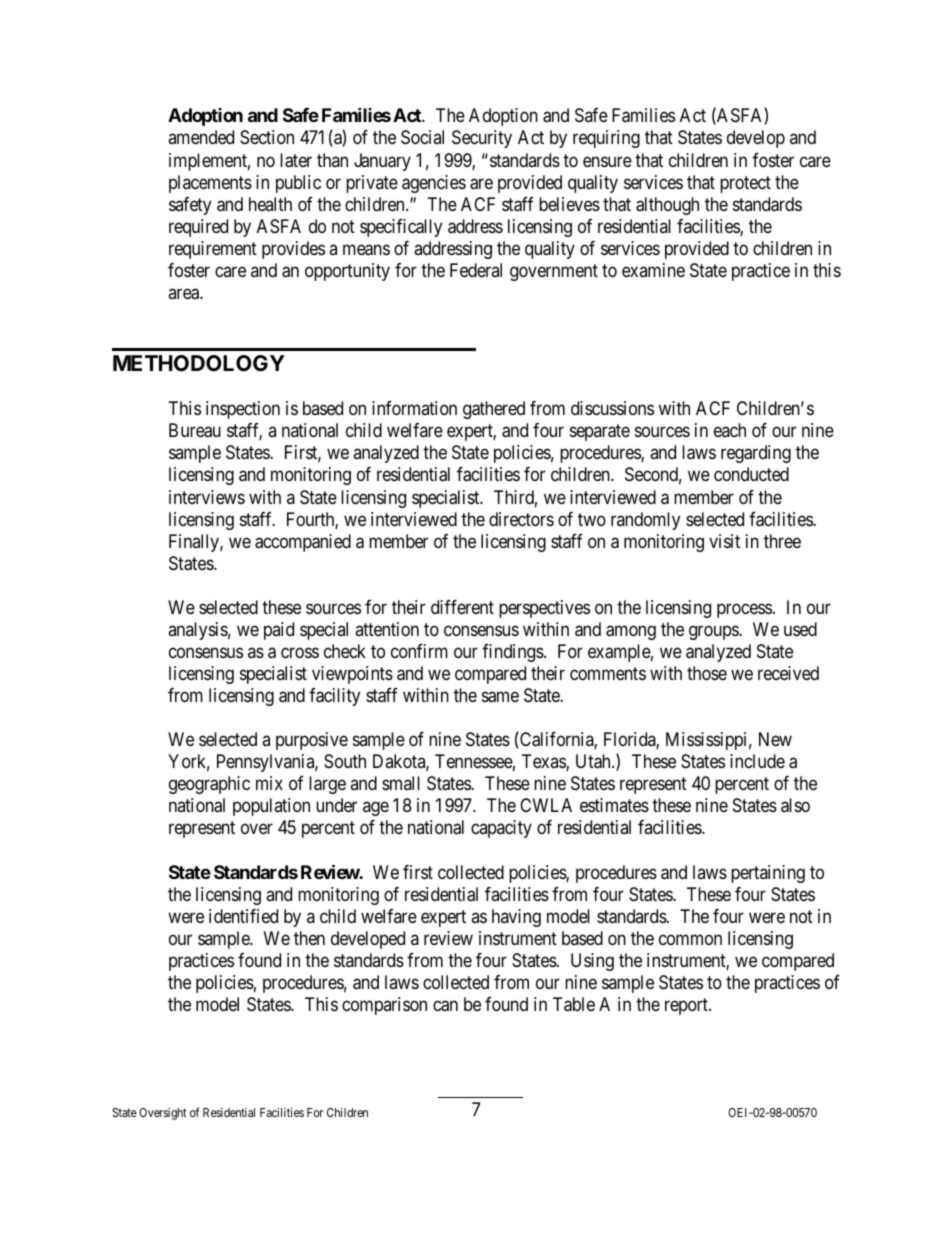  What do you see at coordinates (296, 160) in the screenshot?
I see `later` at bounding box center [296, 160].
